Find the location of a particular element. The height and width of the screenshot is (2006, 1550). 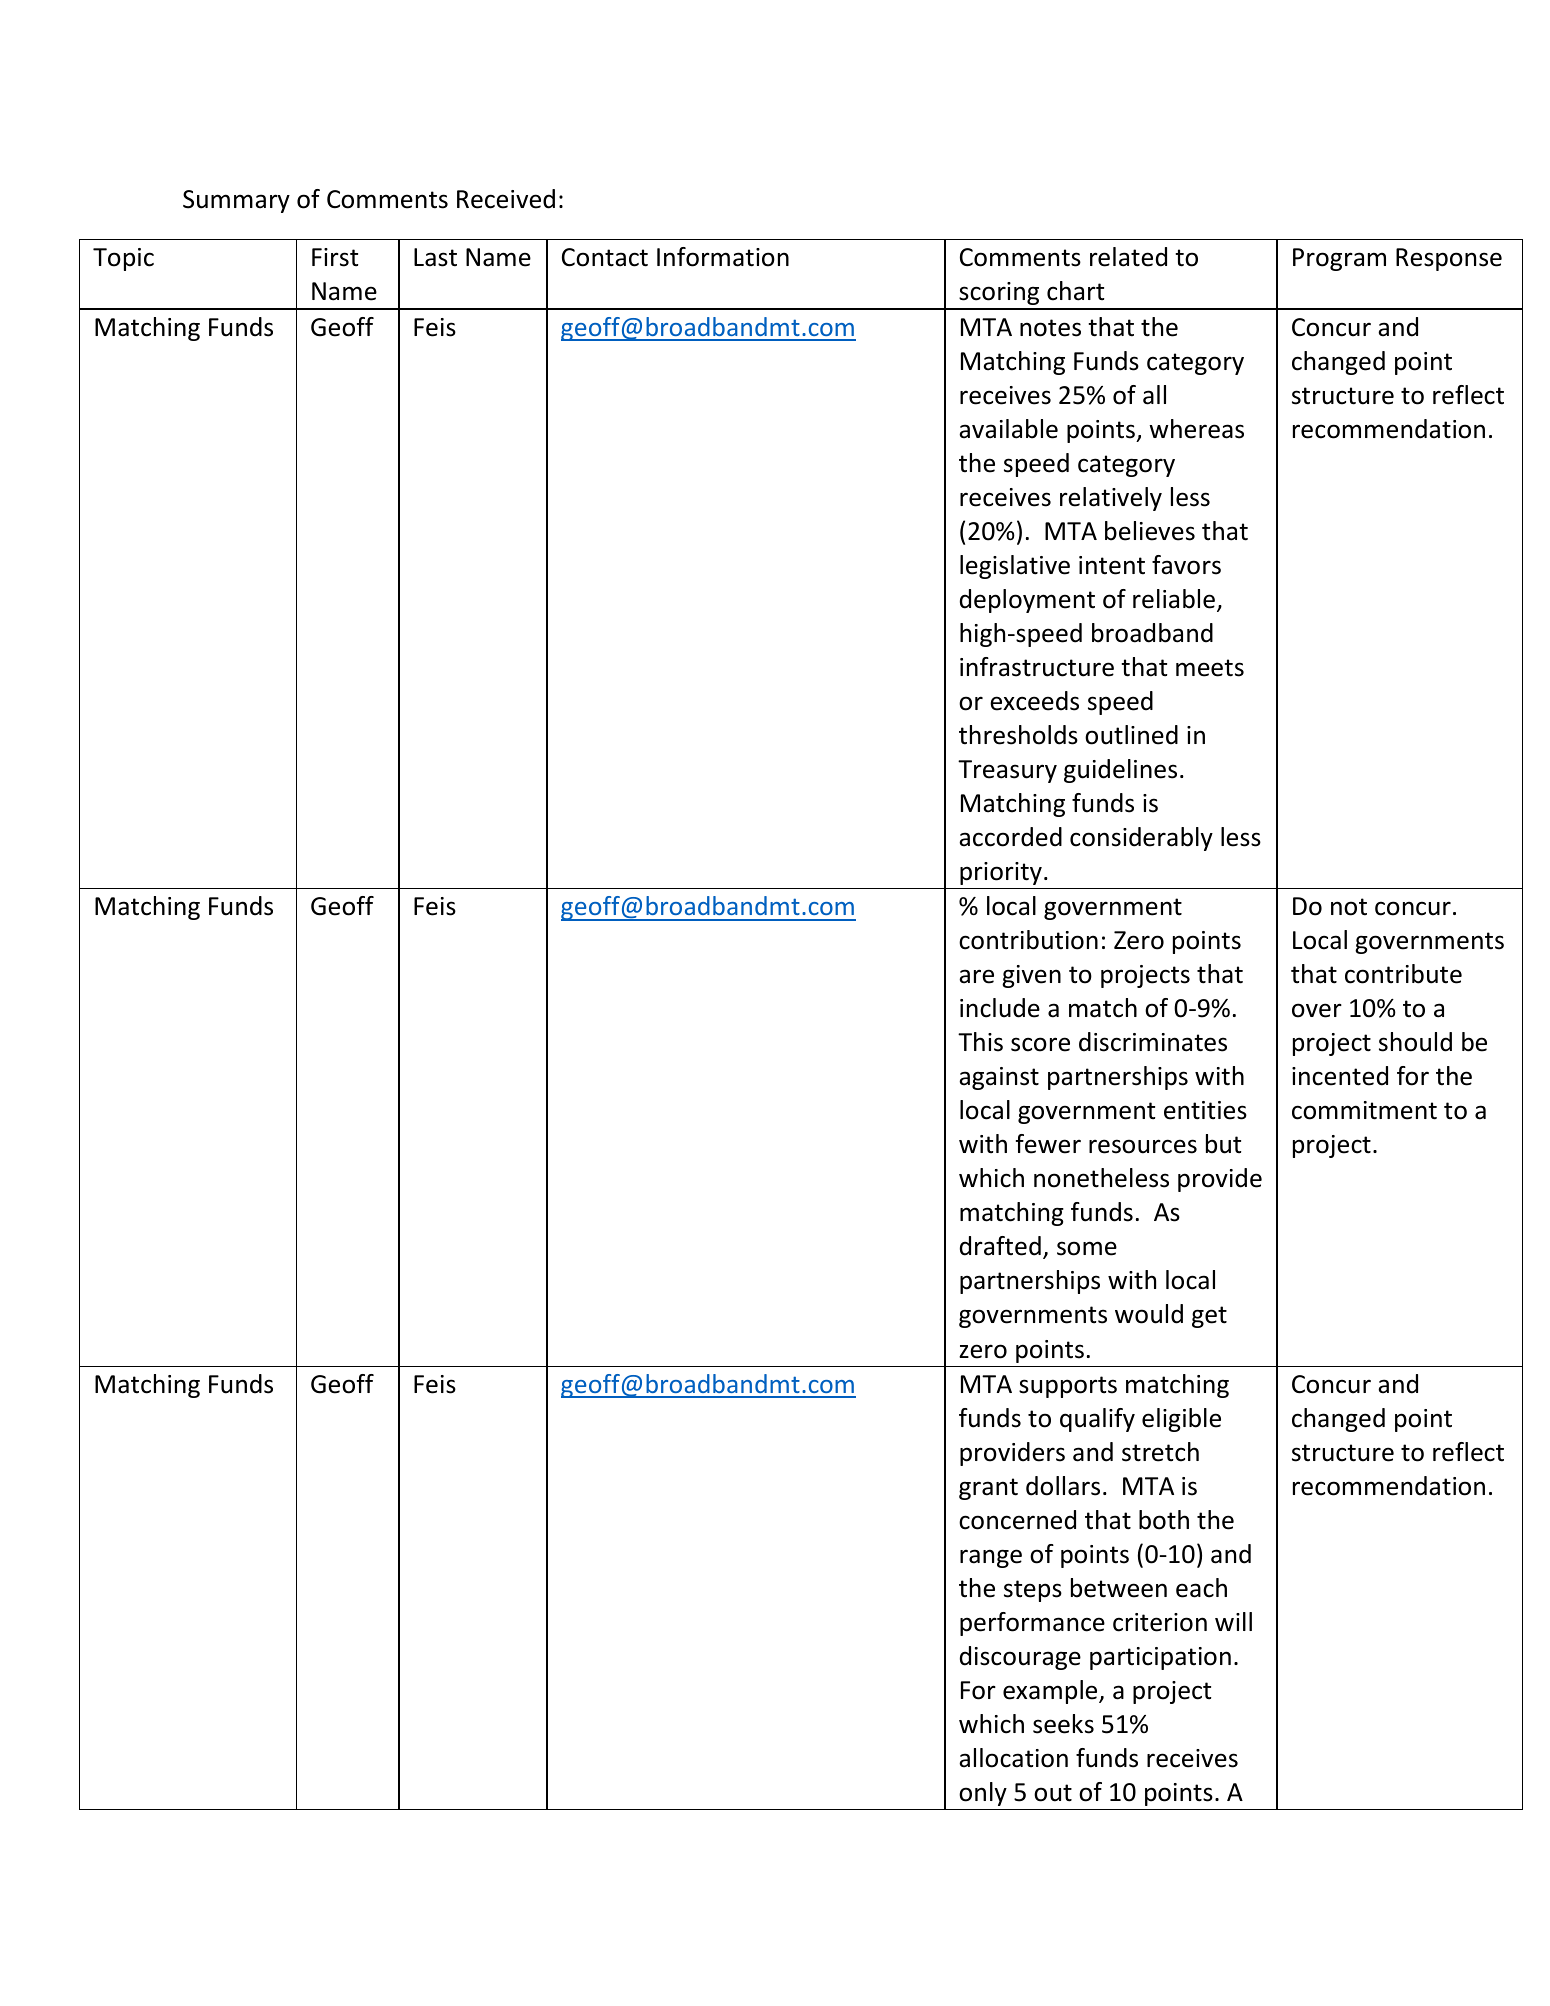

get is located at coordinates (1209, 1317).
